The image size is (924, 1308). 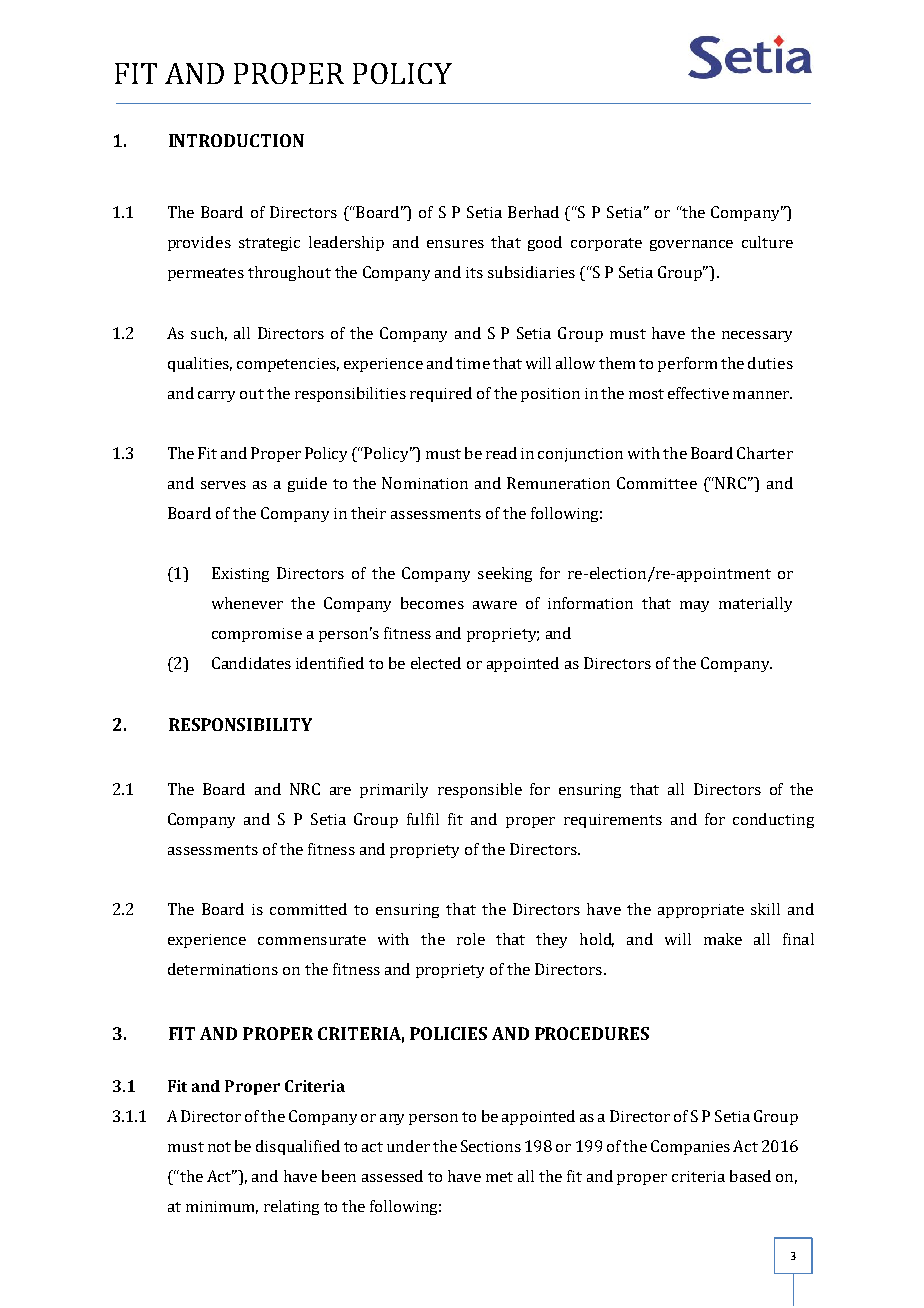 What do you see at coordinates (480, 790) in the page?
I see `responsible` at bounding box center [480, 790].
